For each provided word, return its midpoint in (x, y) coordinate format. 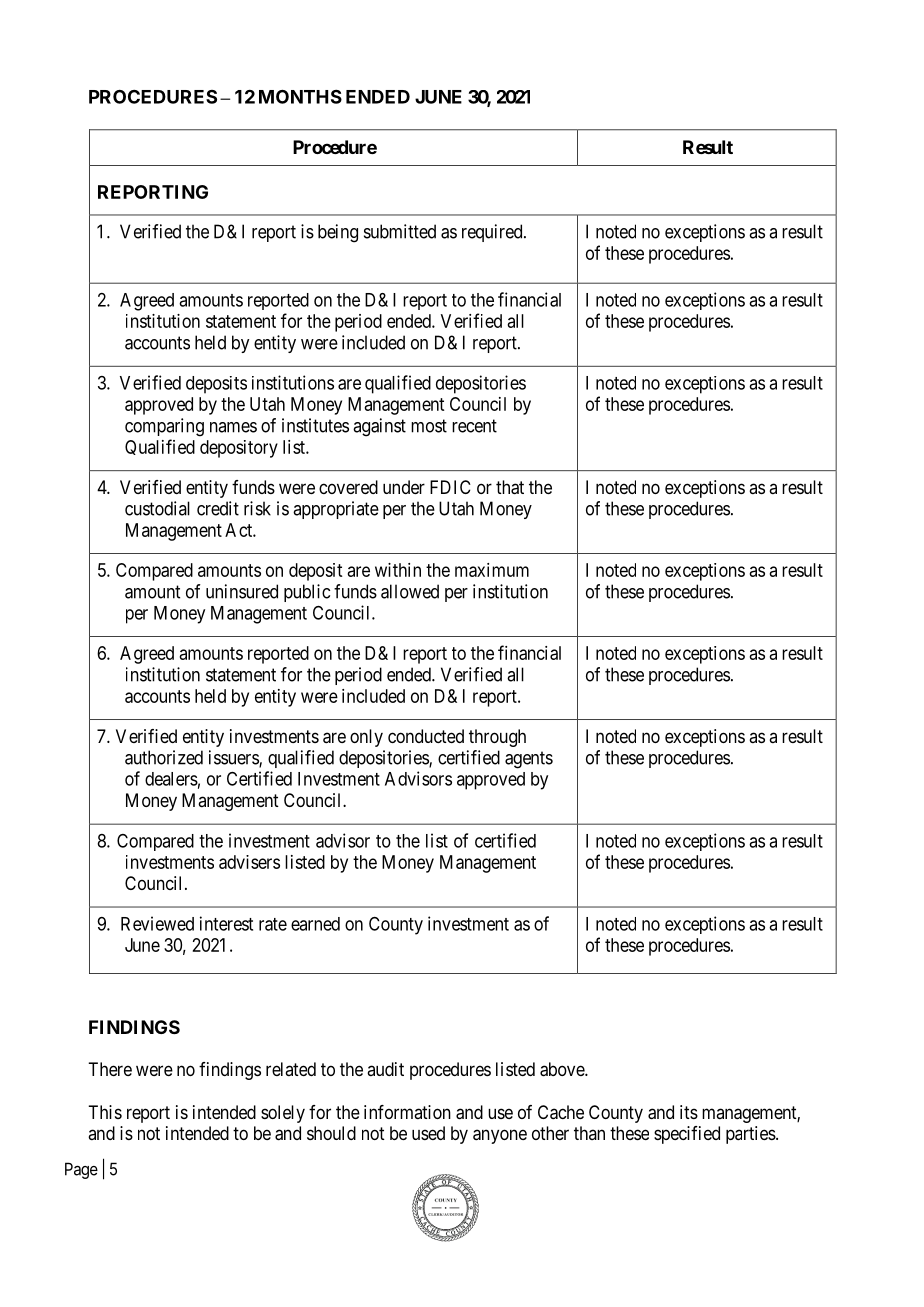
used (428, 1133)
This (105, 1112)
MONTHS (300, 97)
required (493, 233)
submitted (400, 231)
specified (687, 1135)
